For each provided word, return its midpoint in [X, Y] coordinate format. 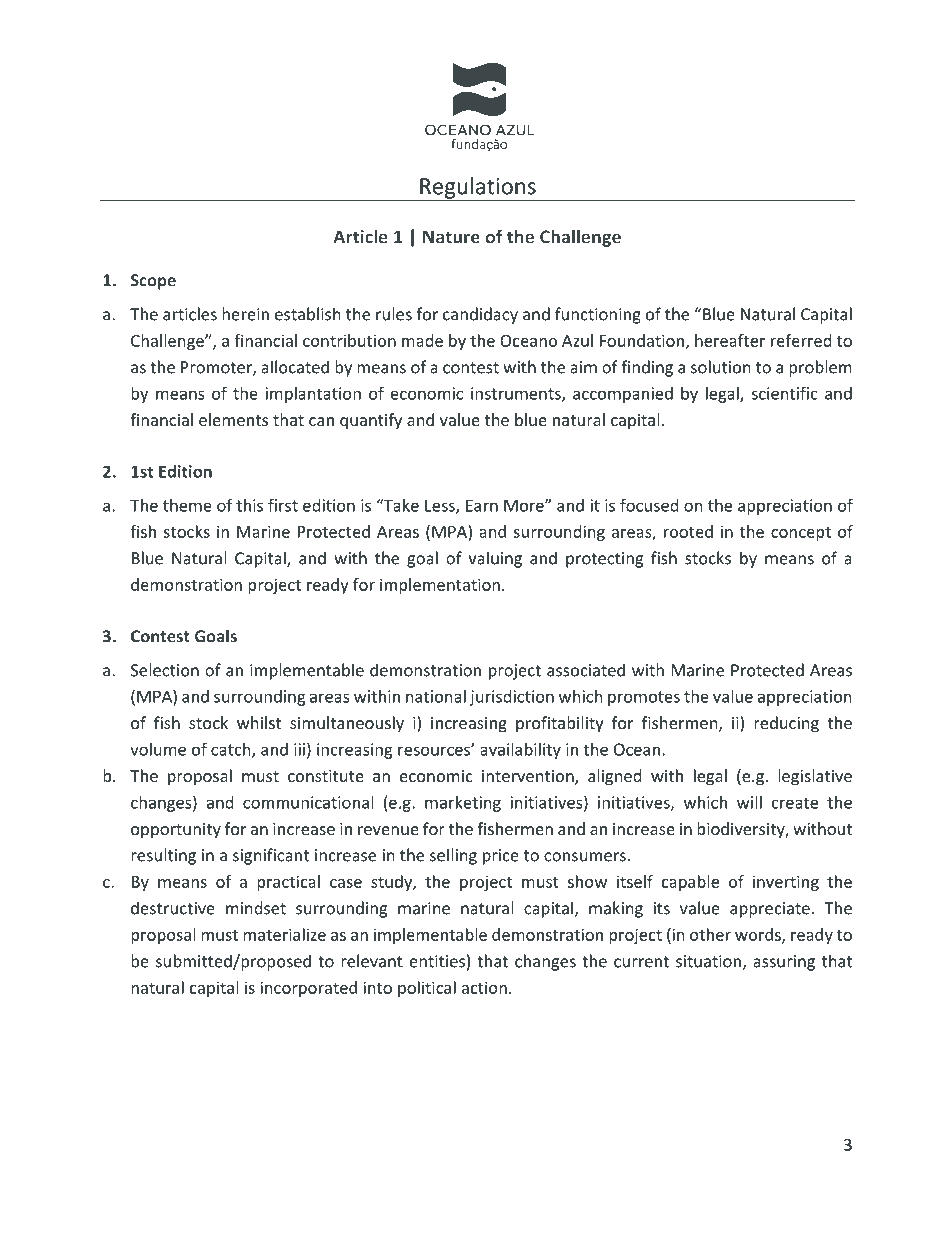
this [249, 505]
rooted [688, 531]
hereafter [730, 340]
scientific [784, 393]
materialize [284, 934]
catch [232, 750]
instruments [517, 394]
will [749, 802]
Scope [153, 282]
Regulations [478, 189]
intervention [529, 777]
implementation [440, 586]
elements [233, 419]
